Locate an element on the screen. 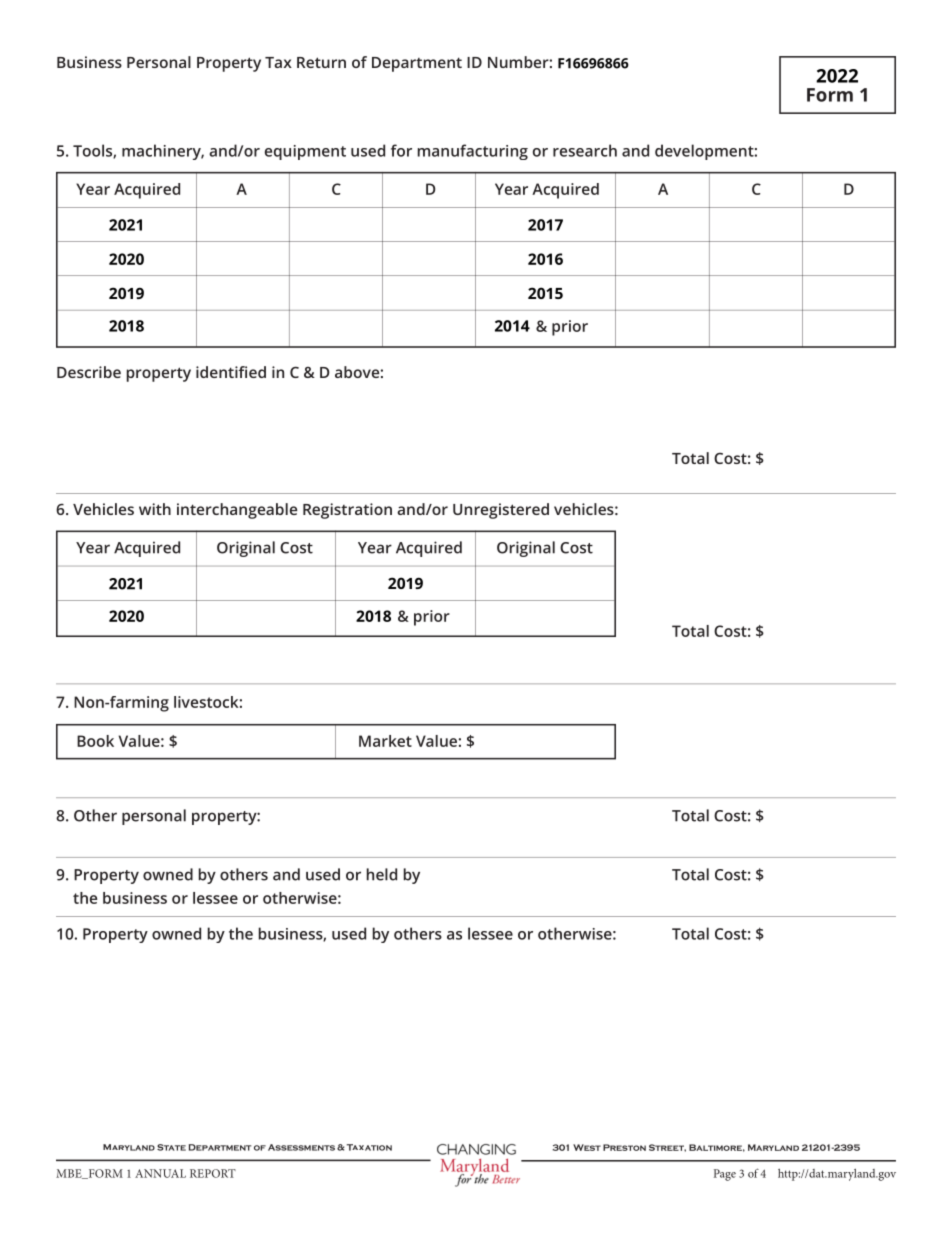 The image size is (952, 1233). held is located at coordinates (381, 874).
